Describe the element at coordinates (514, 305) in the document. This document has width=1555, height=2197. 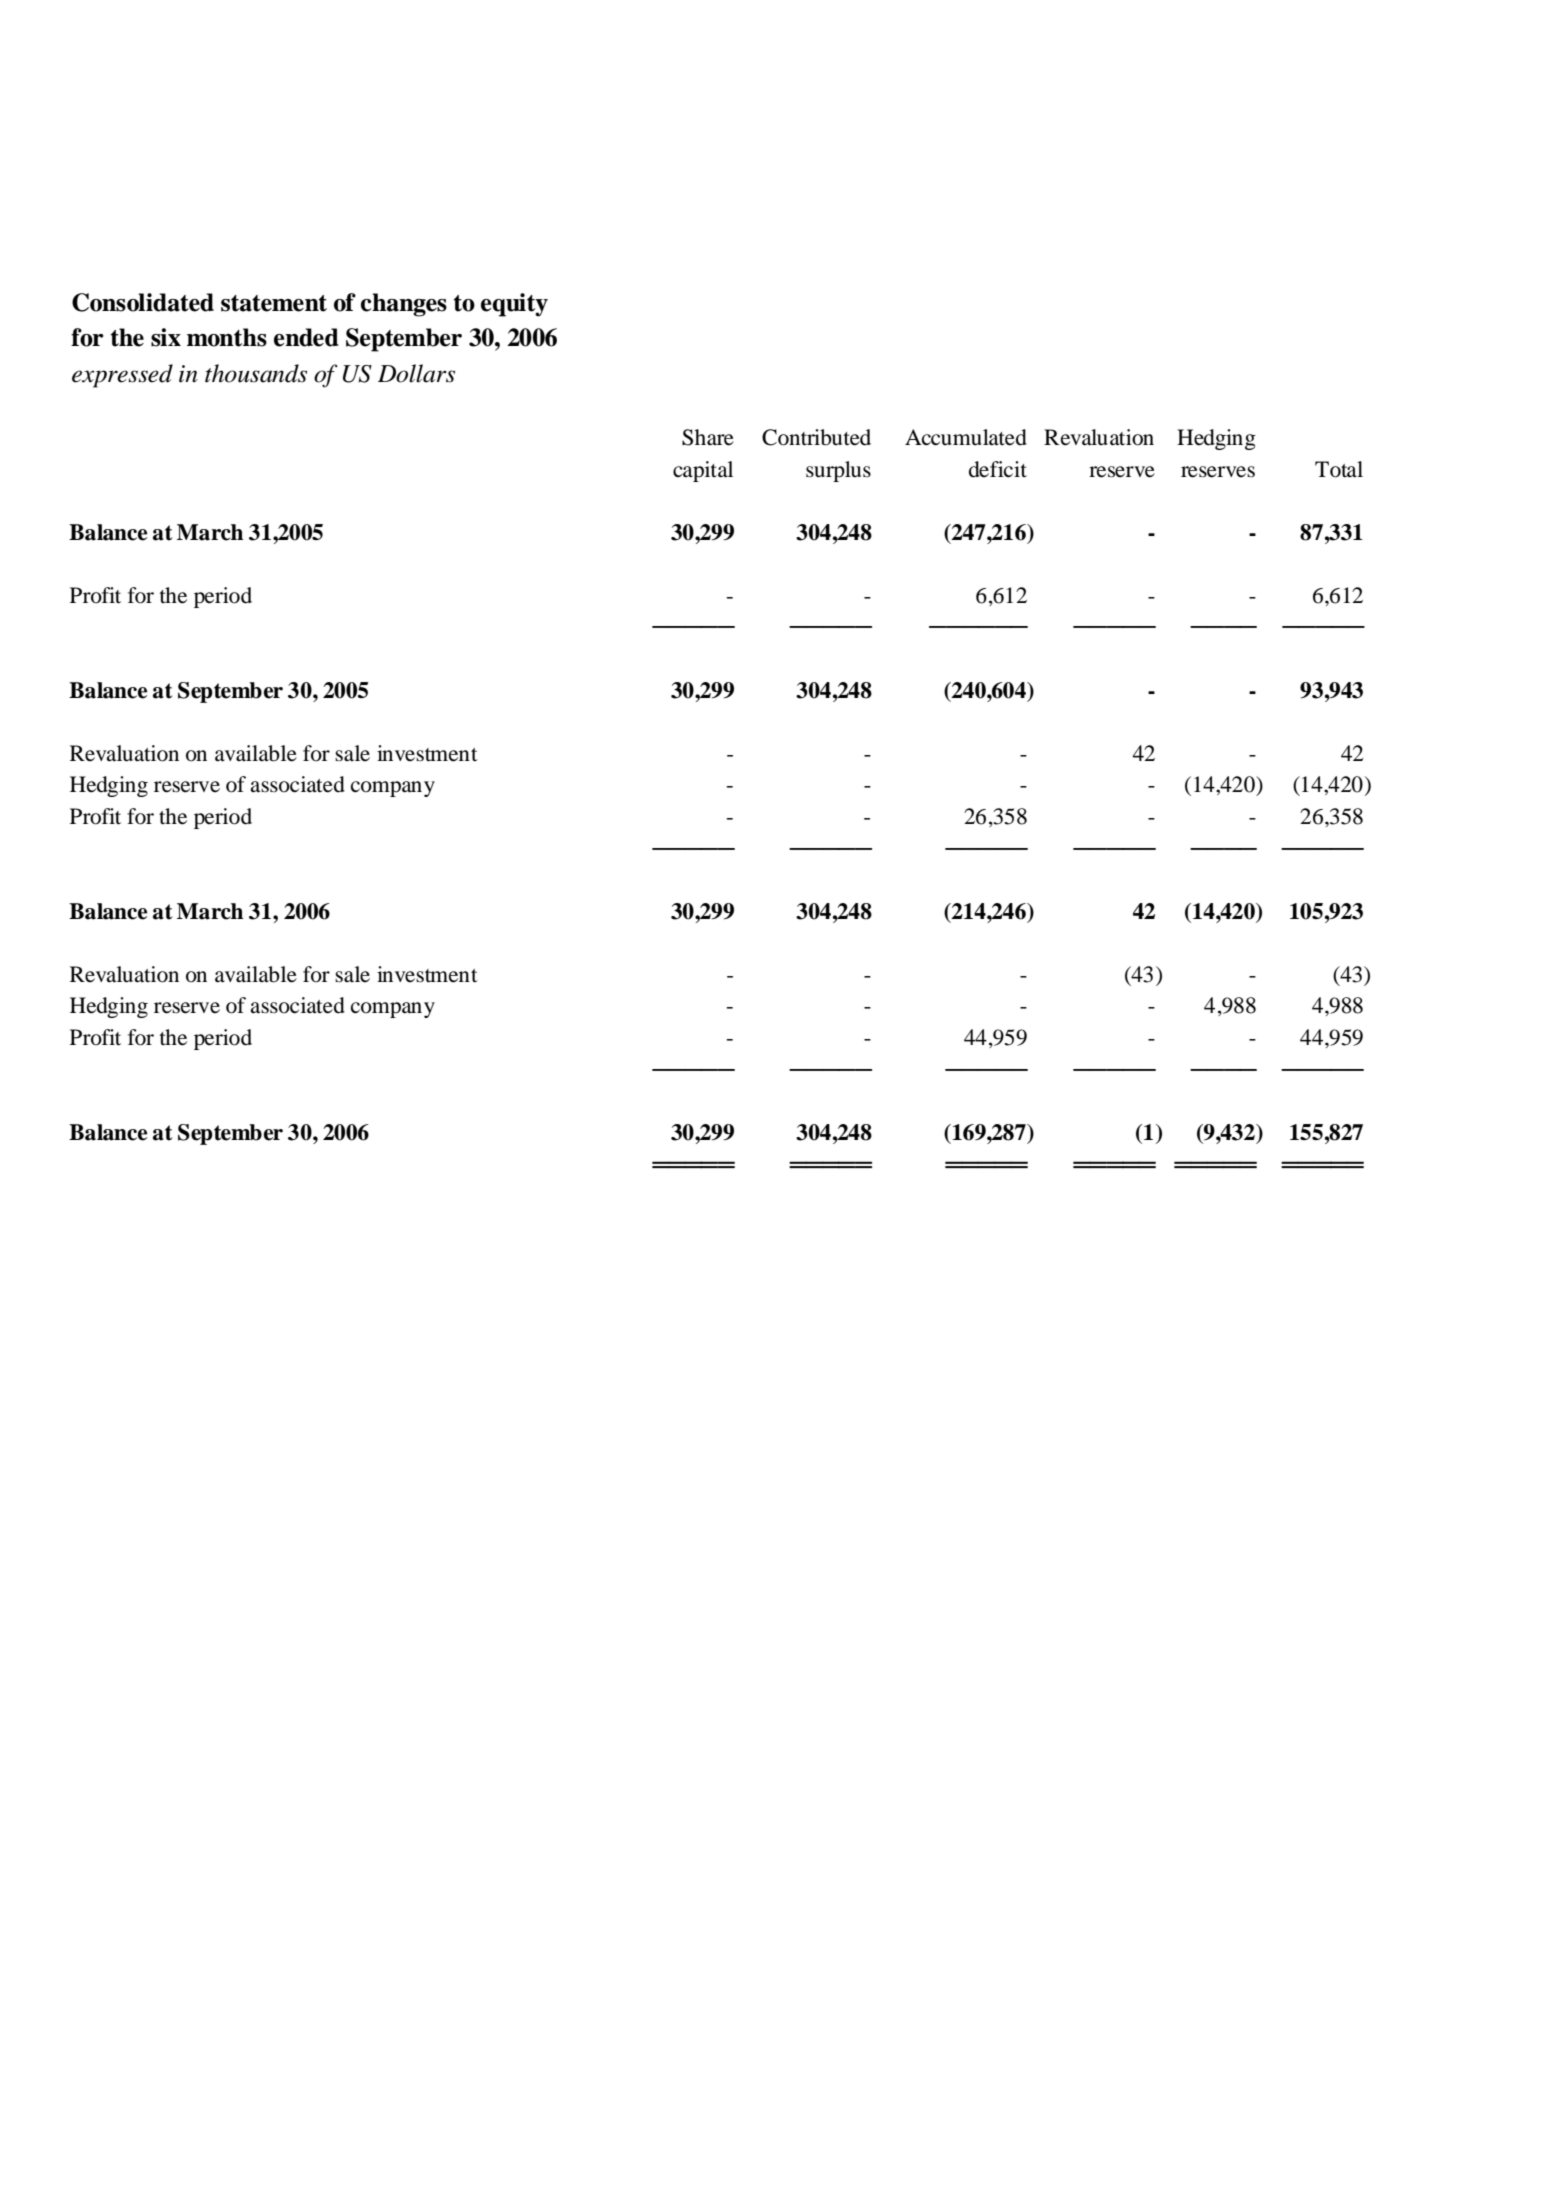
I see `equity` at that location.
